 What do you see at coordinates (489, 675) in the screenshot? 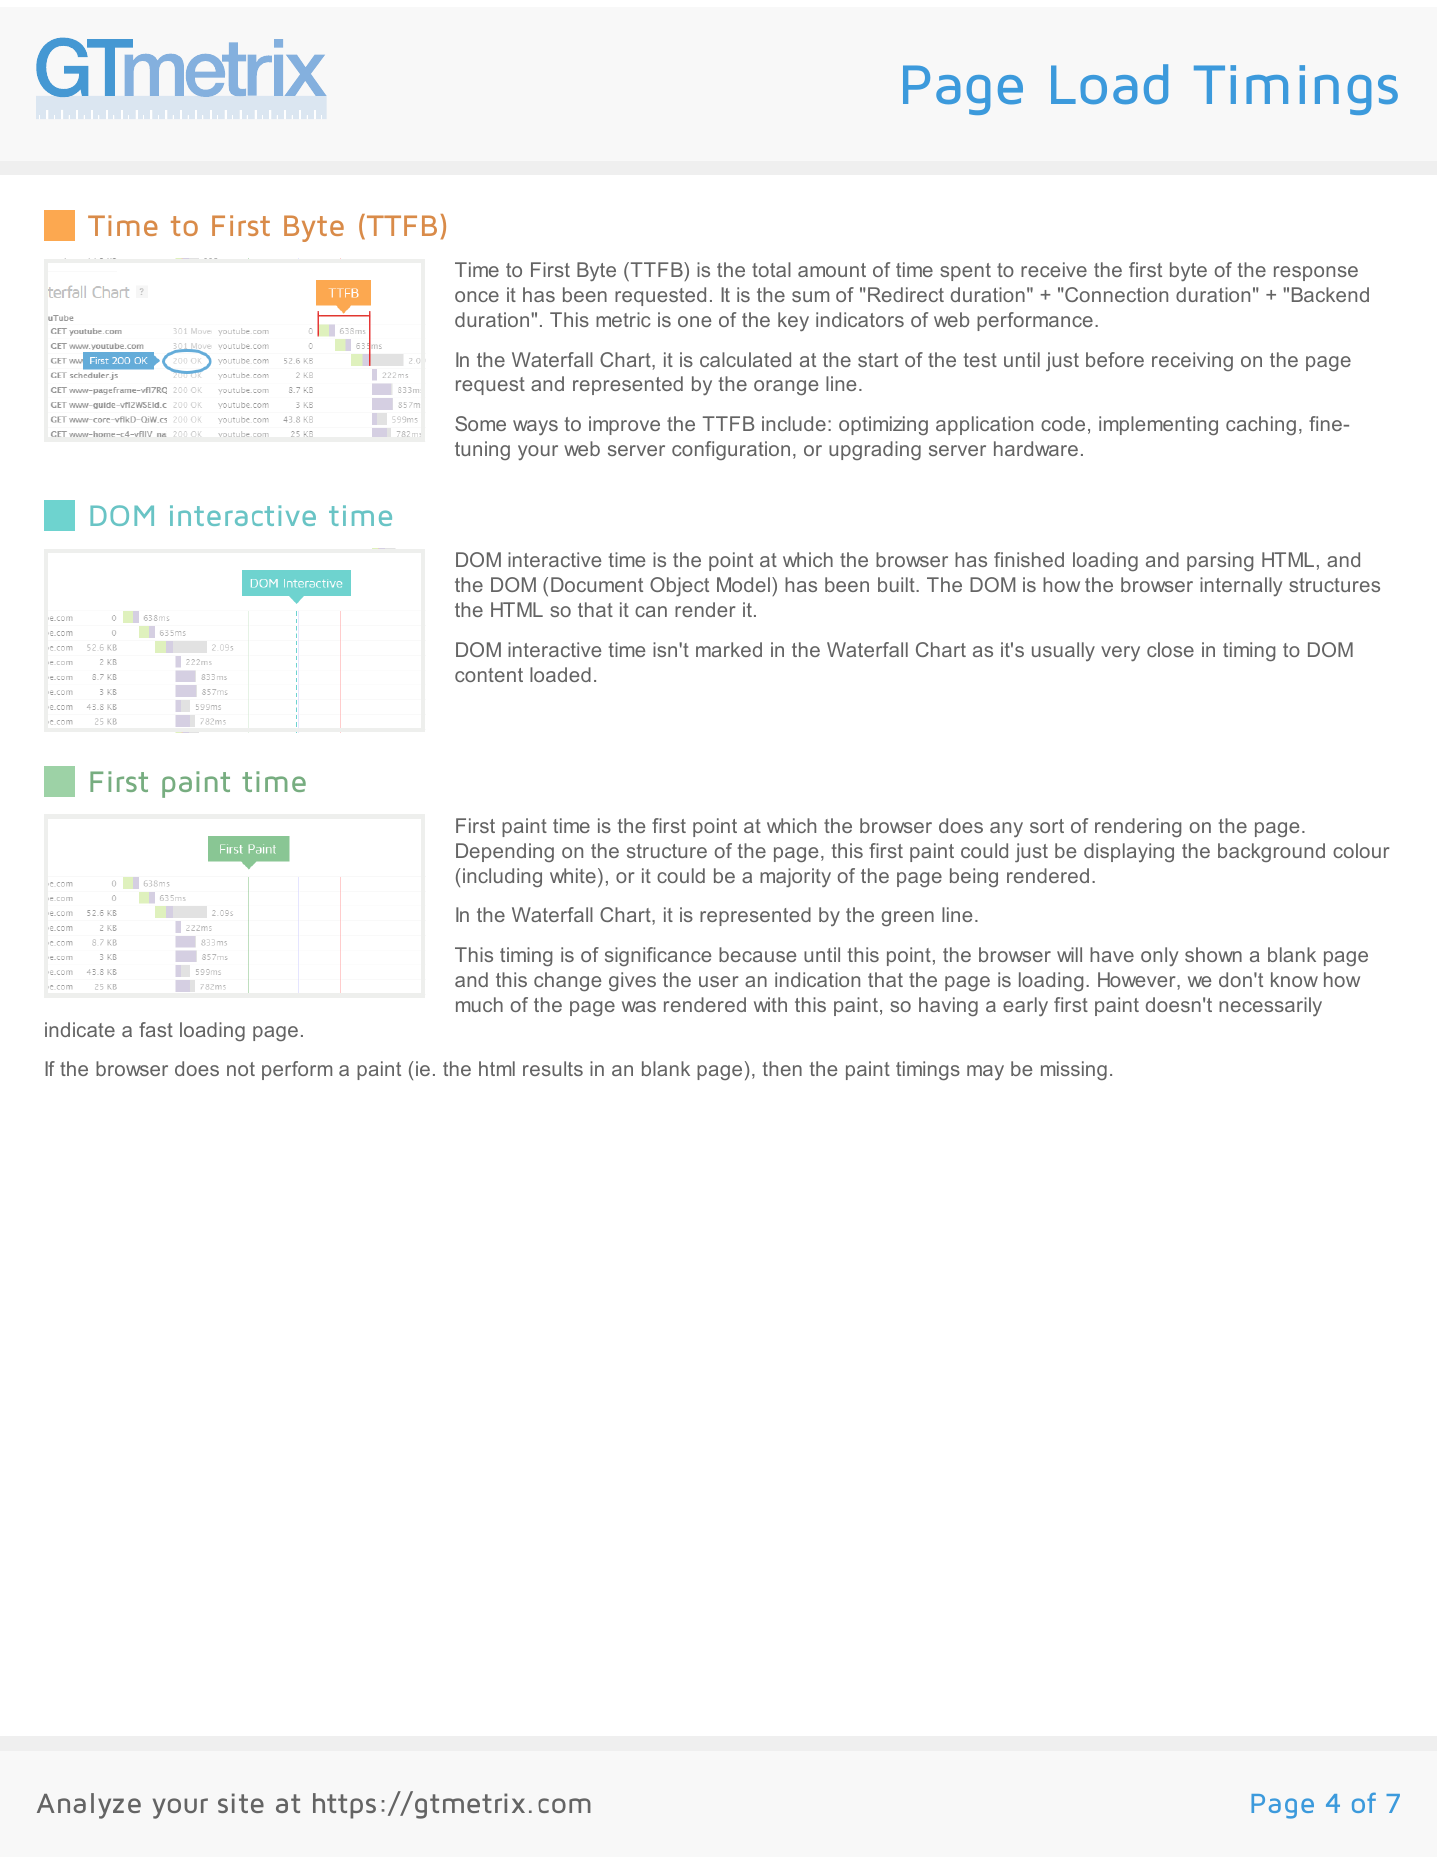
I see `content` at bounding box center [489, 675].
